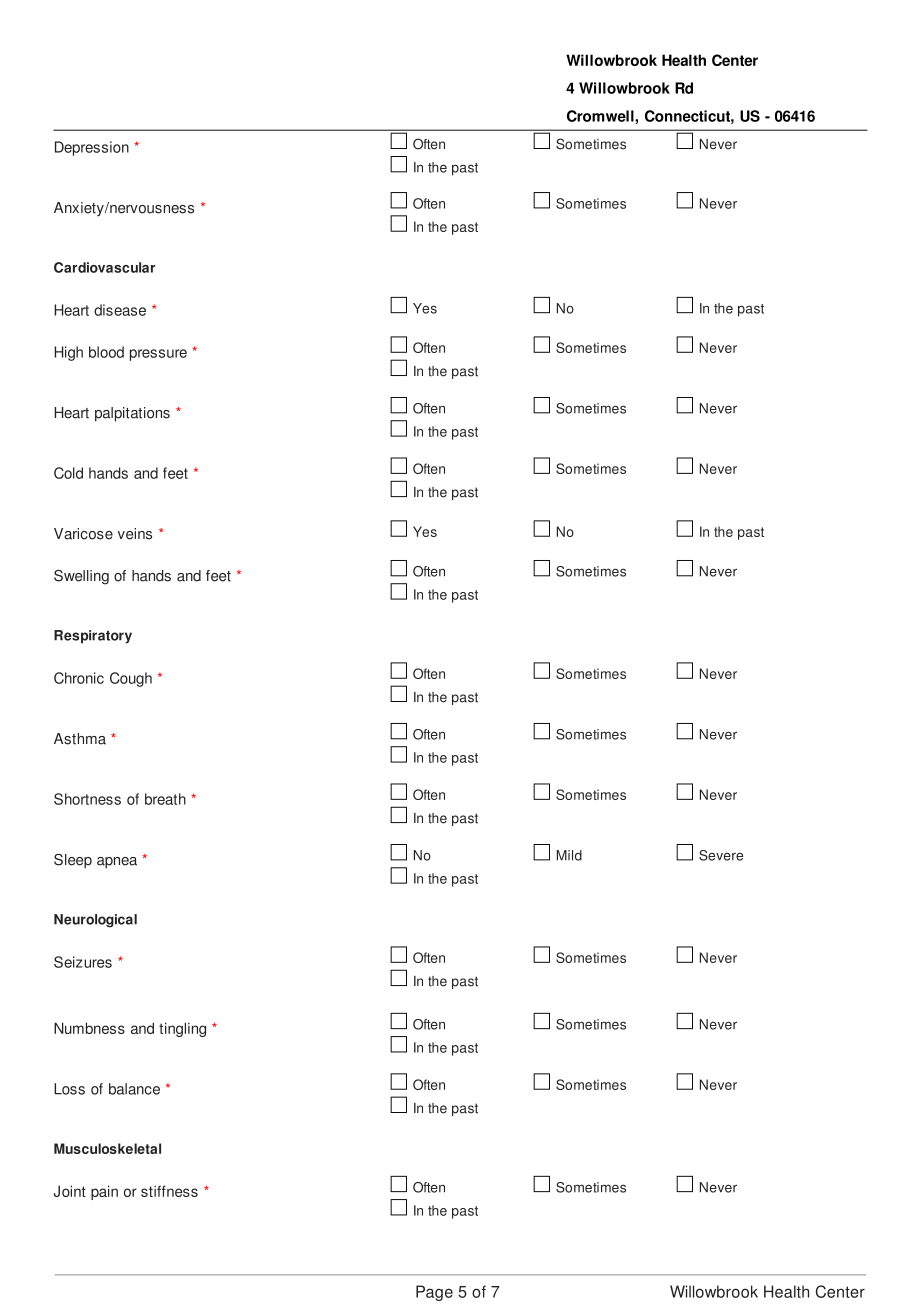  I want to click on Musculoskeletal, so click(107, 1148).
